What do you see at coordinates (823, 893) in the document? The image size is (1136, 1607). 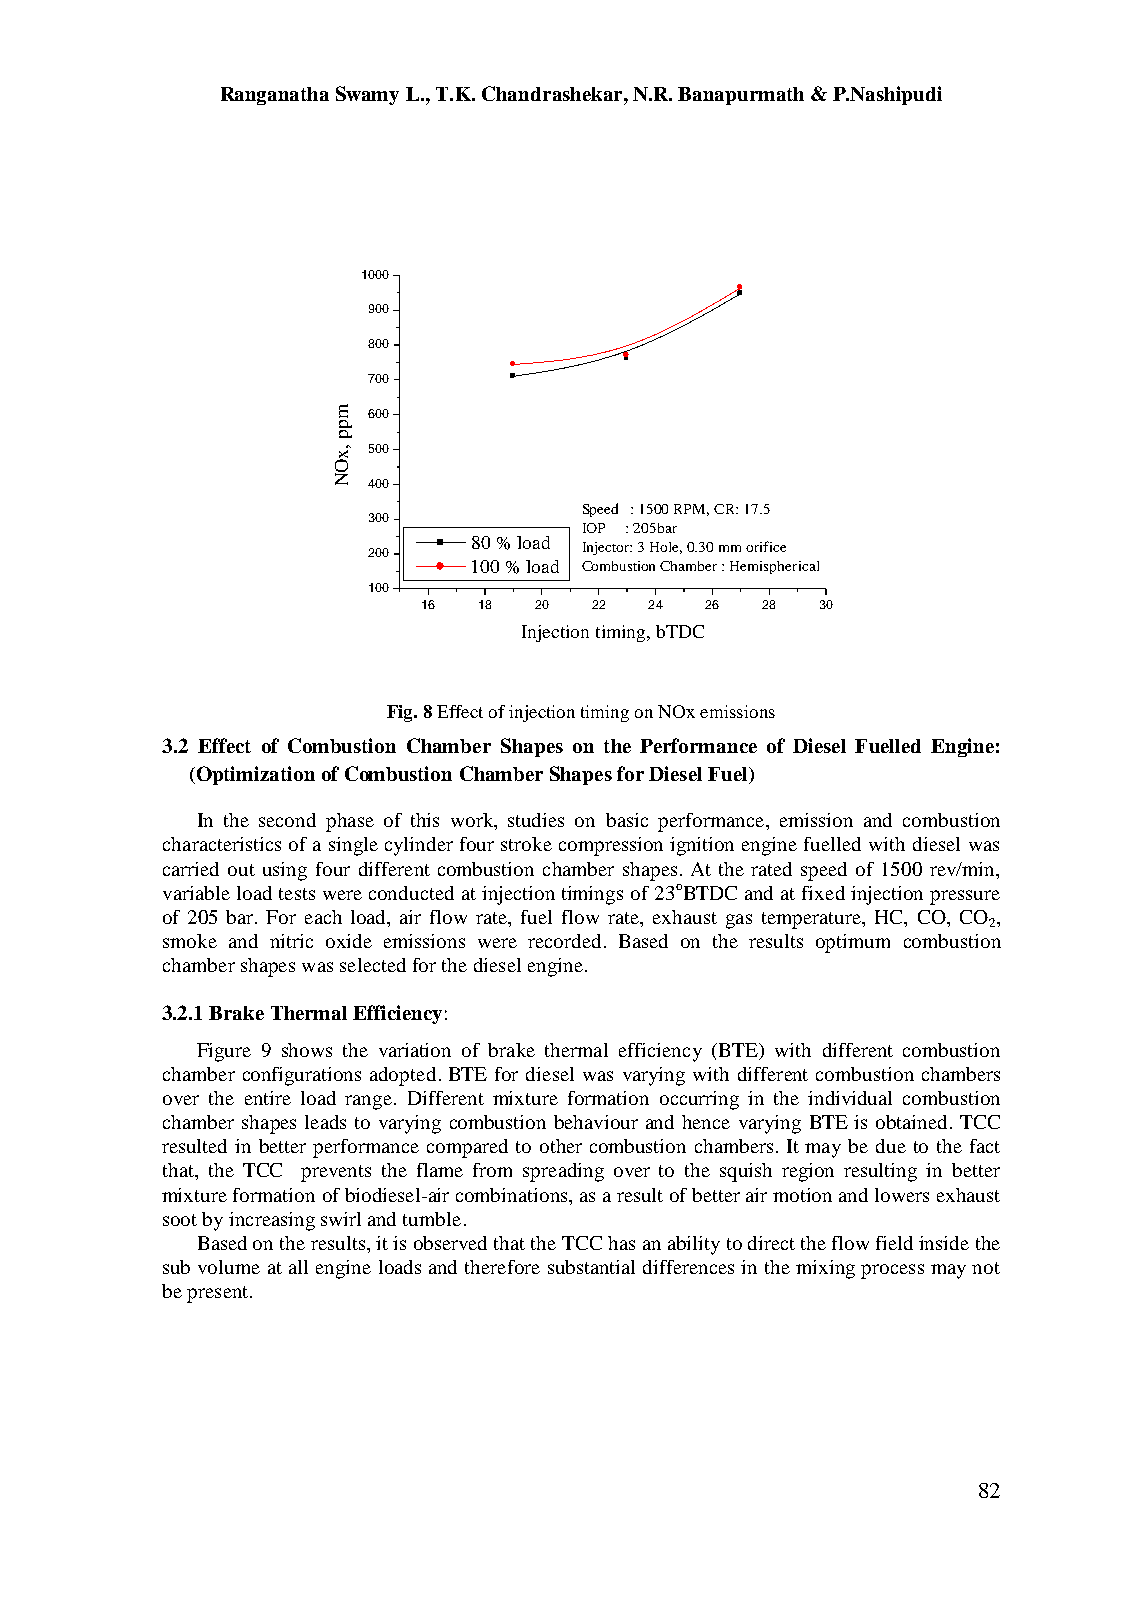 I see `fixed` at bounding box center [823, 893].
